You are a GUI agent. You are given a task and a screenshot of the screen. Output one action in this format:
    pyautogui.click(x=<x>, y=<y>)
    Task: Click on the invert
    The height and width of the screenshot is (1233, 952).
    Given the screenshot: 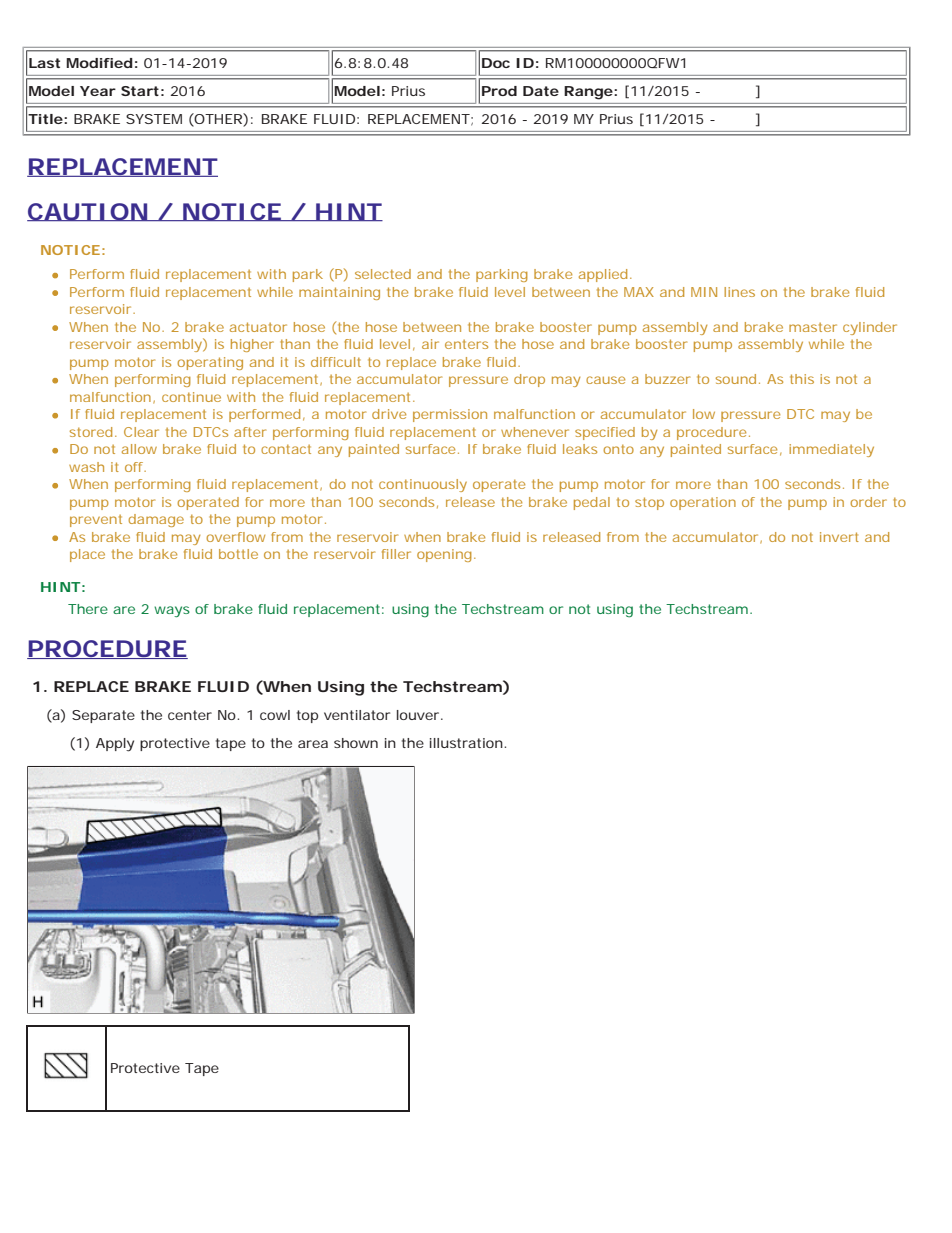 What is the action you would take?
    pyautogui.click(x=839, y=537)
